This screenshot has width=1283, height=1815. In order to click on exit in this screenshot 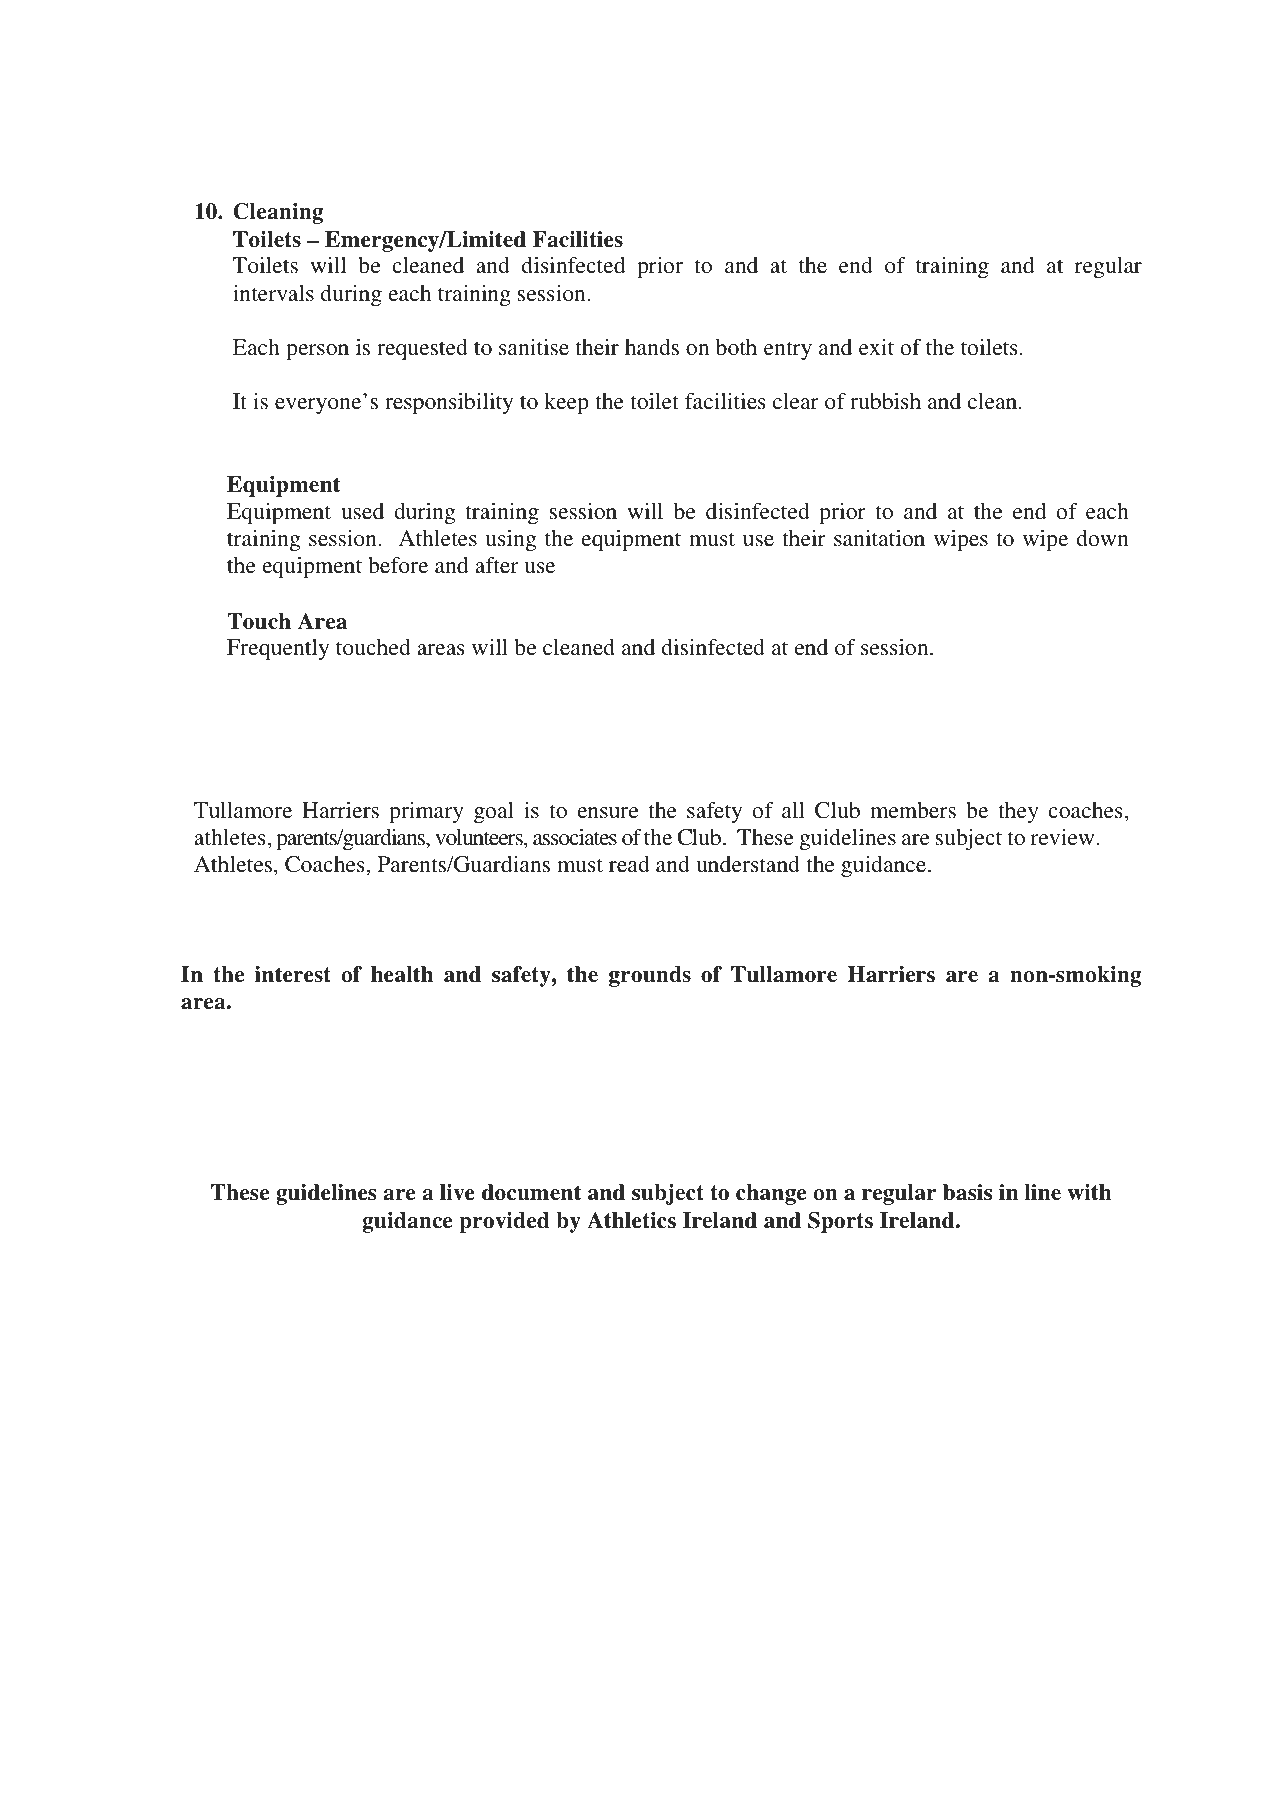, I will do `click(876, 347)`.
